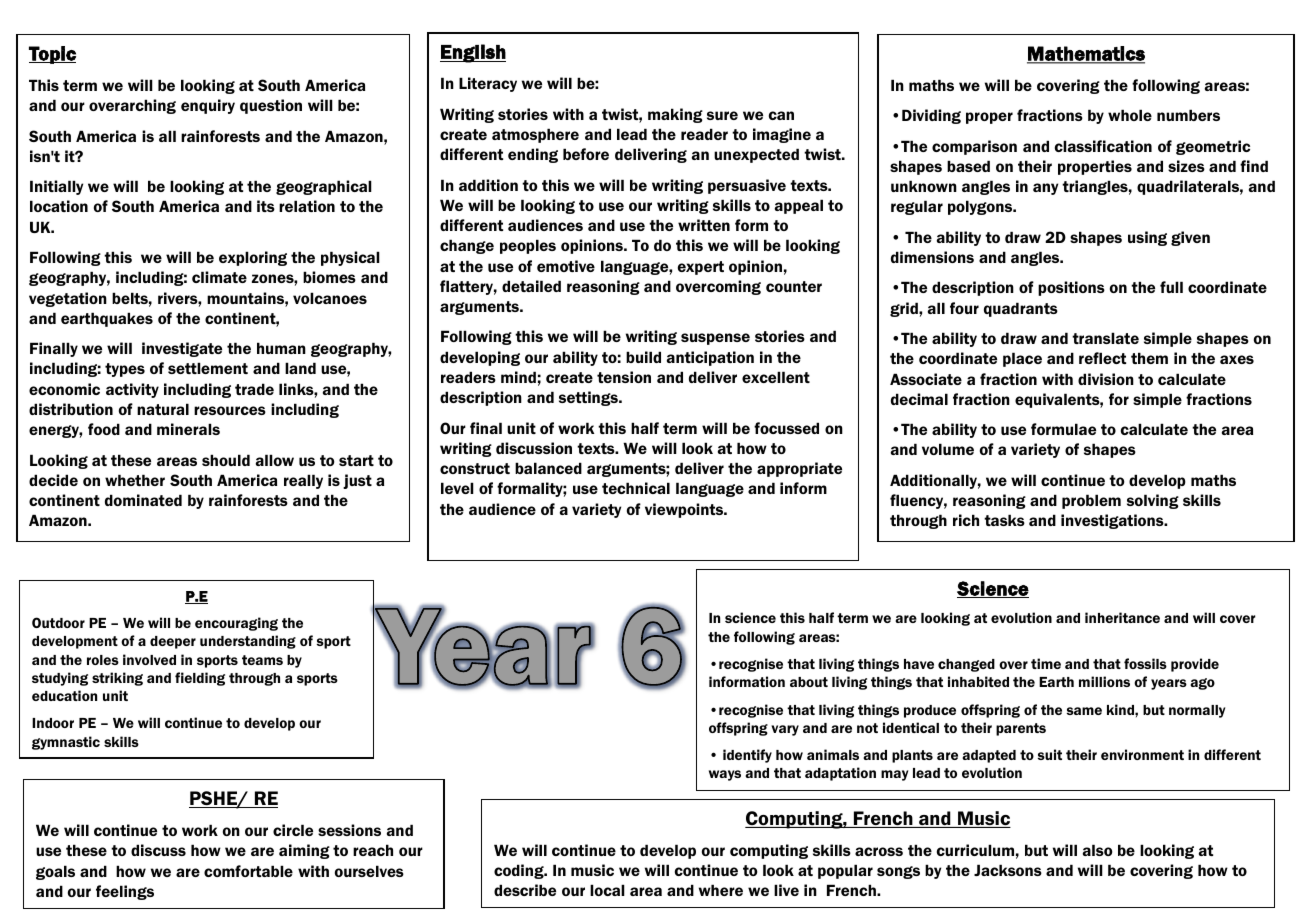 Image resolution: width=1316 pixels, height=911 pixels. Describe the element at coordinates (208, 106) in the document. I see `enquiry` at that location.
